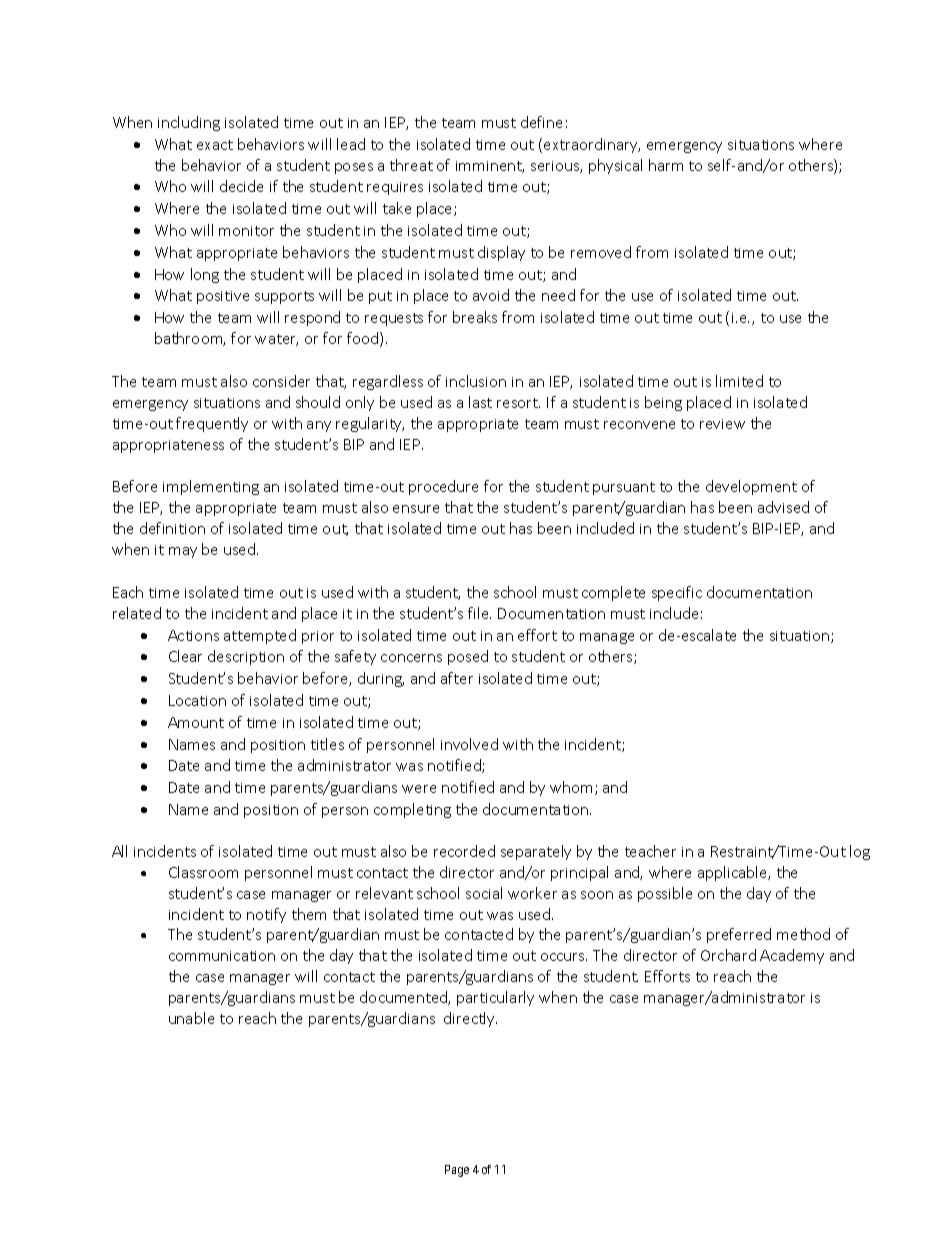 The width and height of the document is (952, 1233). What do you see at coordinates (541, 122) in the document?
I see `define` at bounding box center [541, 122].
